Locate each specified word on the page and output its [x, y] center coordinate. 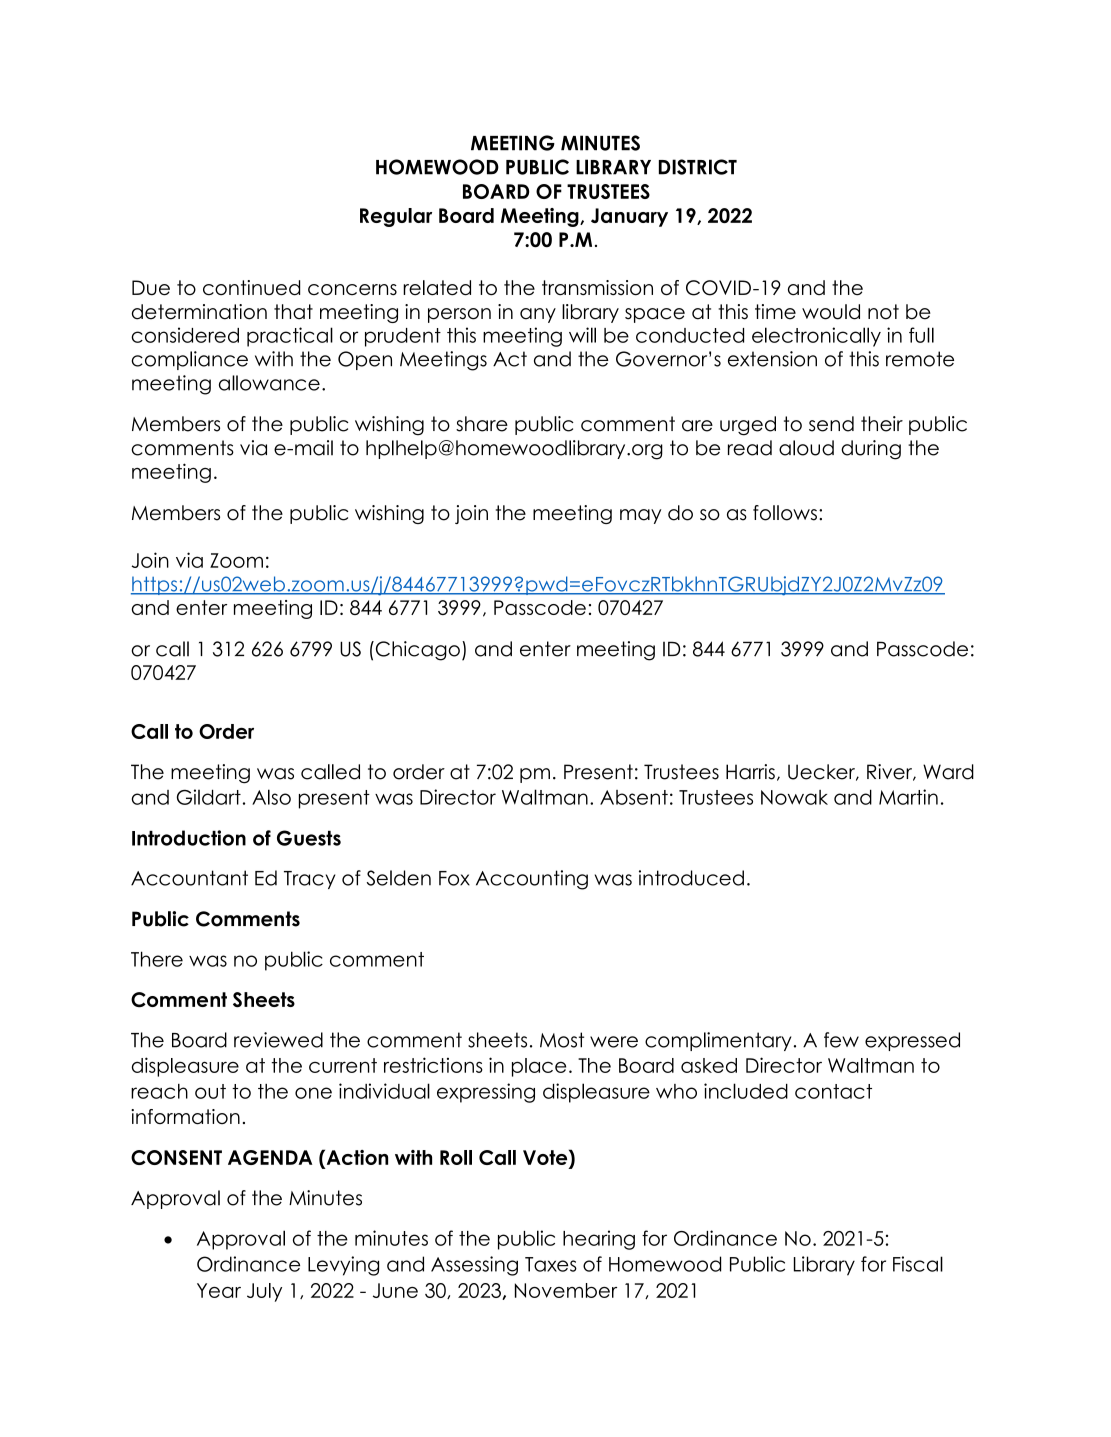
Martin [908, 797]
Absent [634, 797]
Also [271, 797]
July [264, 1292]
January [629, 217]
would [831, 312]
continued [251, 288]
